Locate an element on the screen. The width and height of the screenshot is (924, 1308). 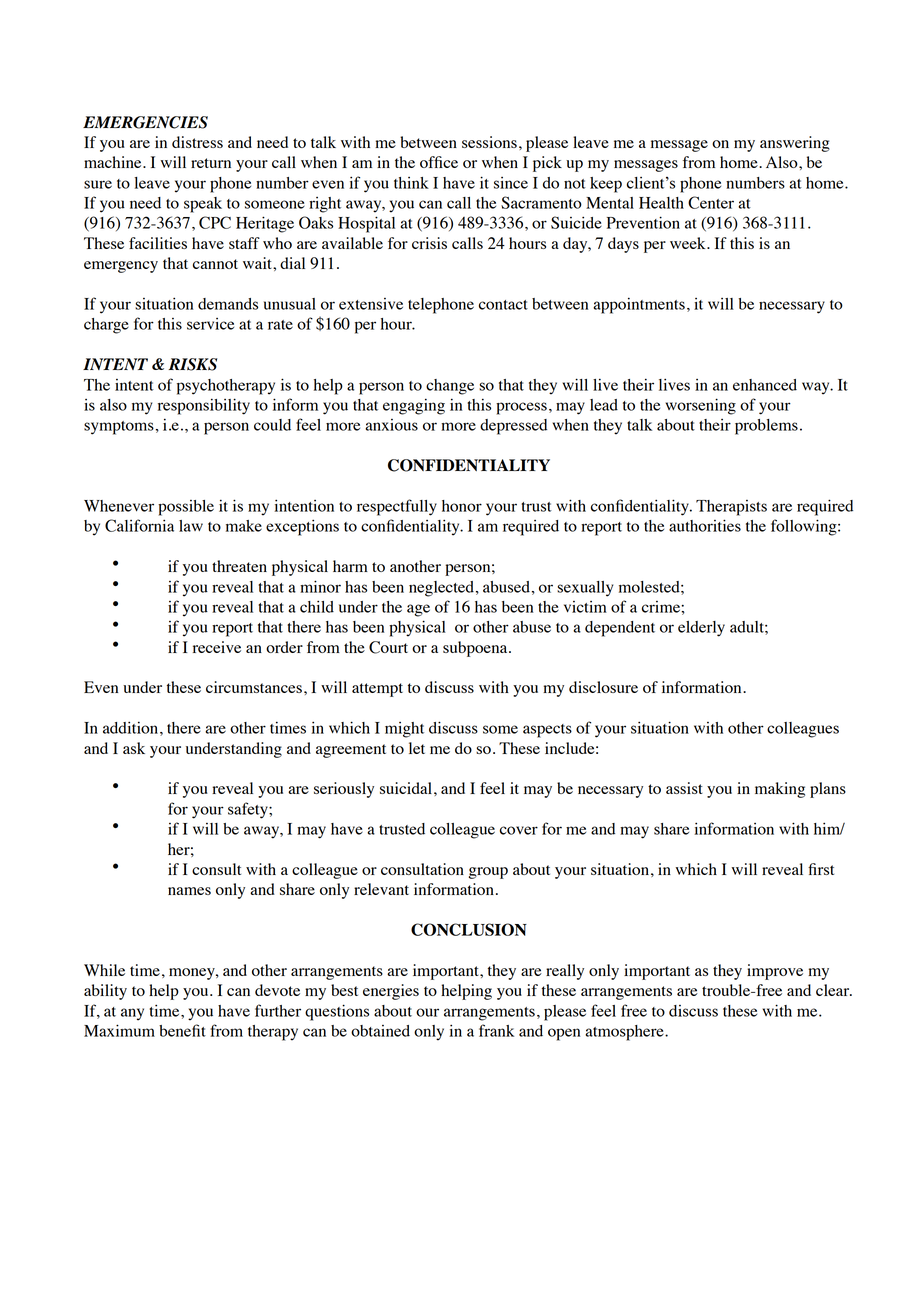
making is located at coordinates (780, 790).
